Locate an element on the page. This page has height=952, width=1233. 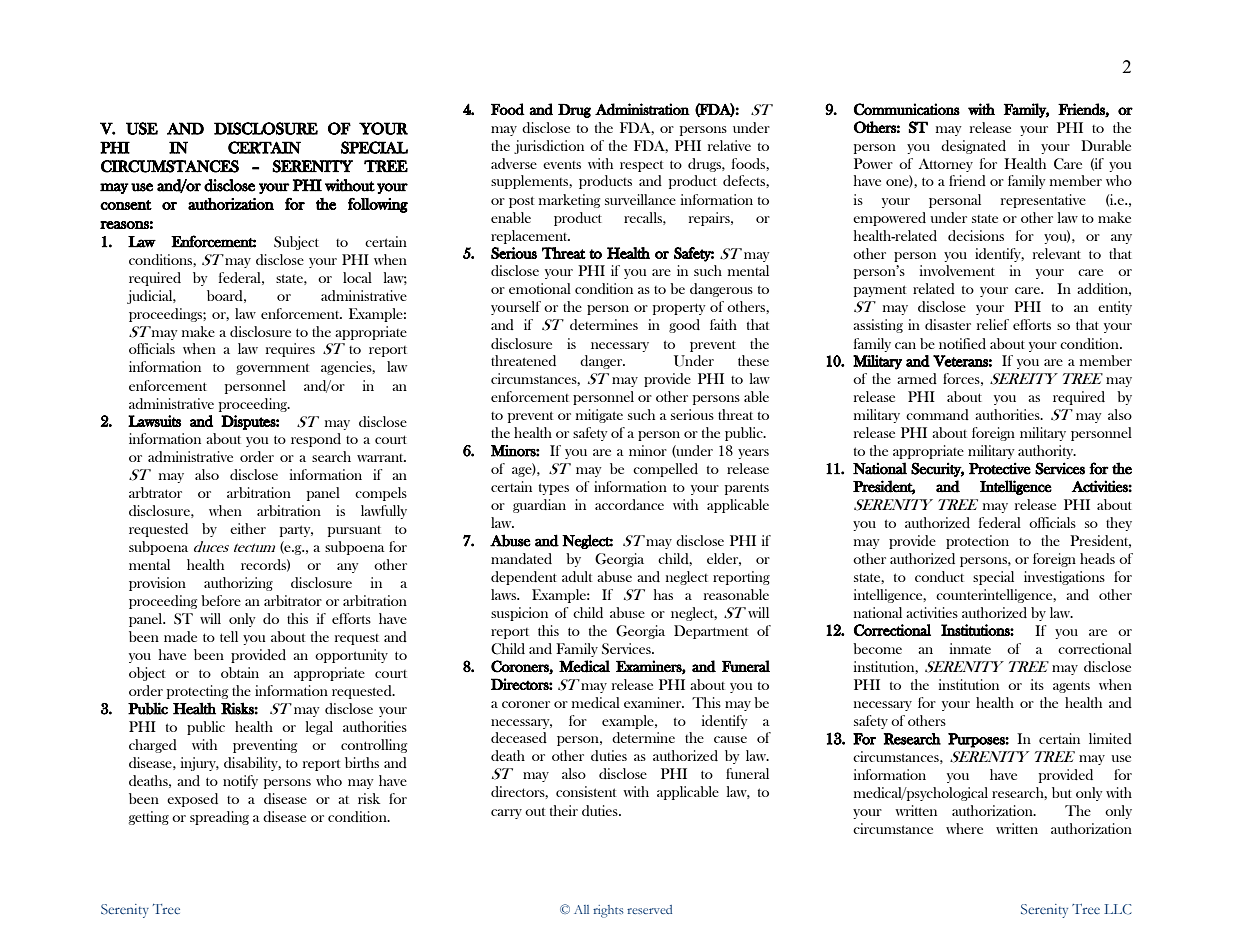
government is located at coordinates (272, 369).
